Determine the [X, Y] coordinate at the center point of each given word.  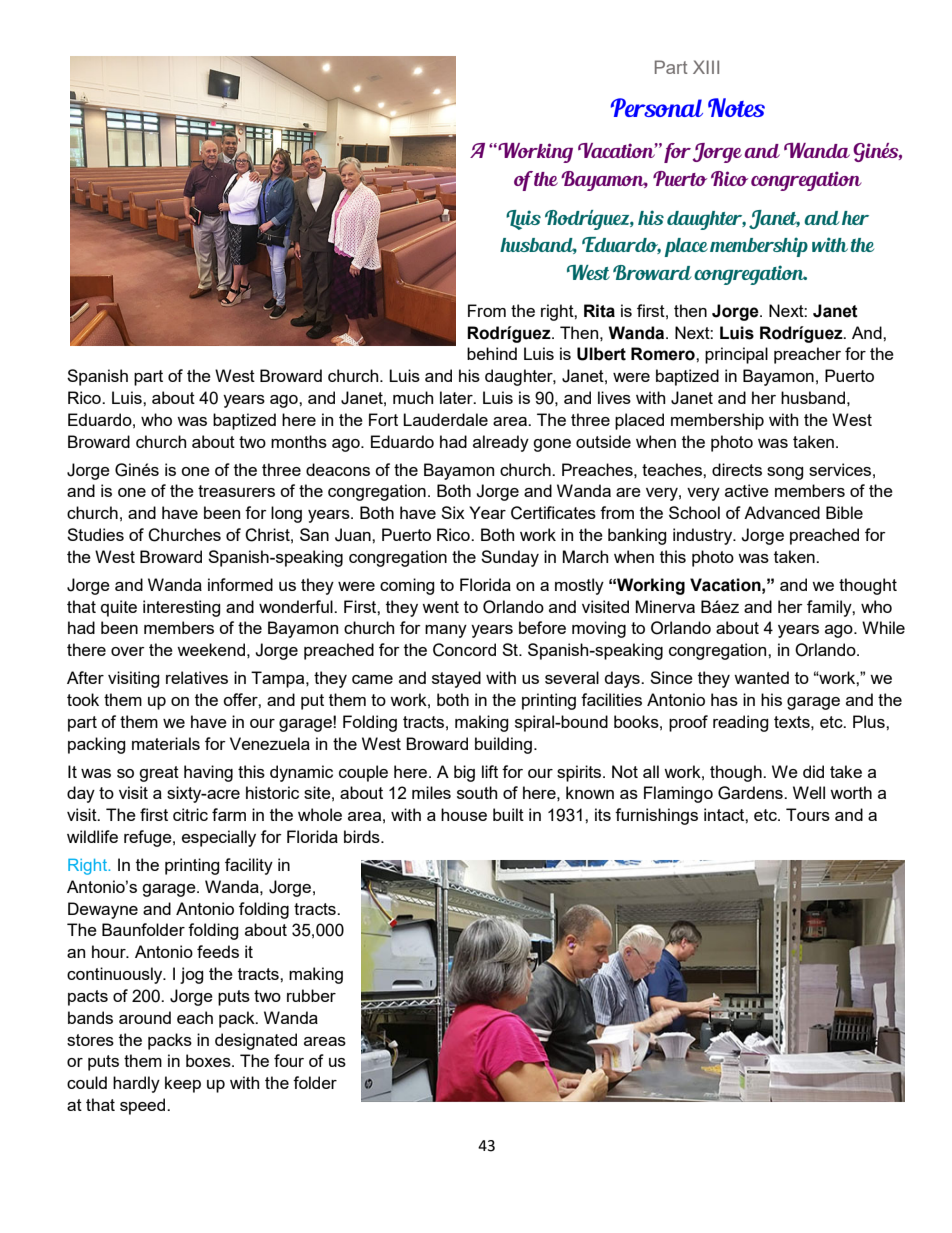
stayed [456, 679]
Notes [736, 107]
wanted [761, 677]
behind [492, 353]
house [464, 814]
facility [249, 866]
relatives [197, 677]
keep [183, 1084]
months [299, 441]
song [785, 473]
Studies [95, 534]
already [501, 443]
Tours [808, 814]
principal [736, 355]
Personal [657, 107]
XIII [706, 67]
